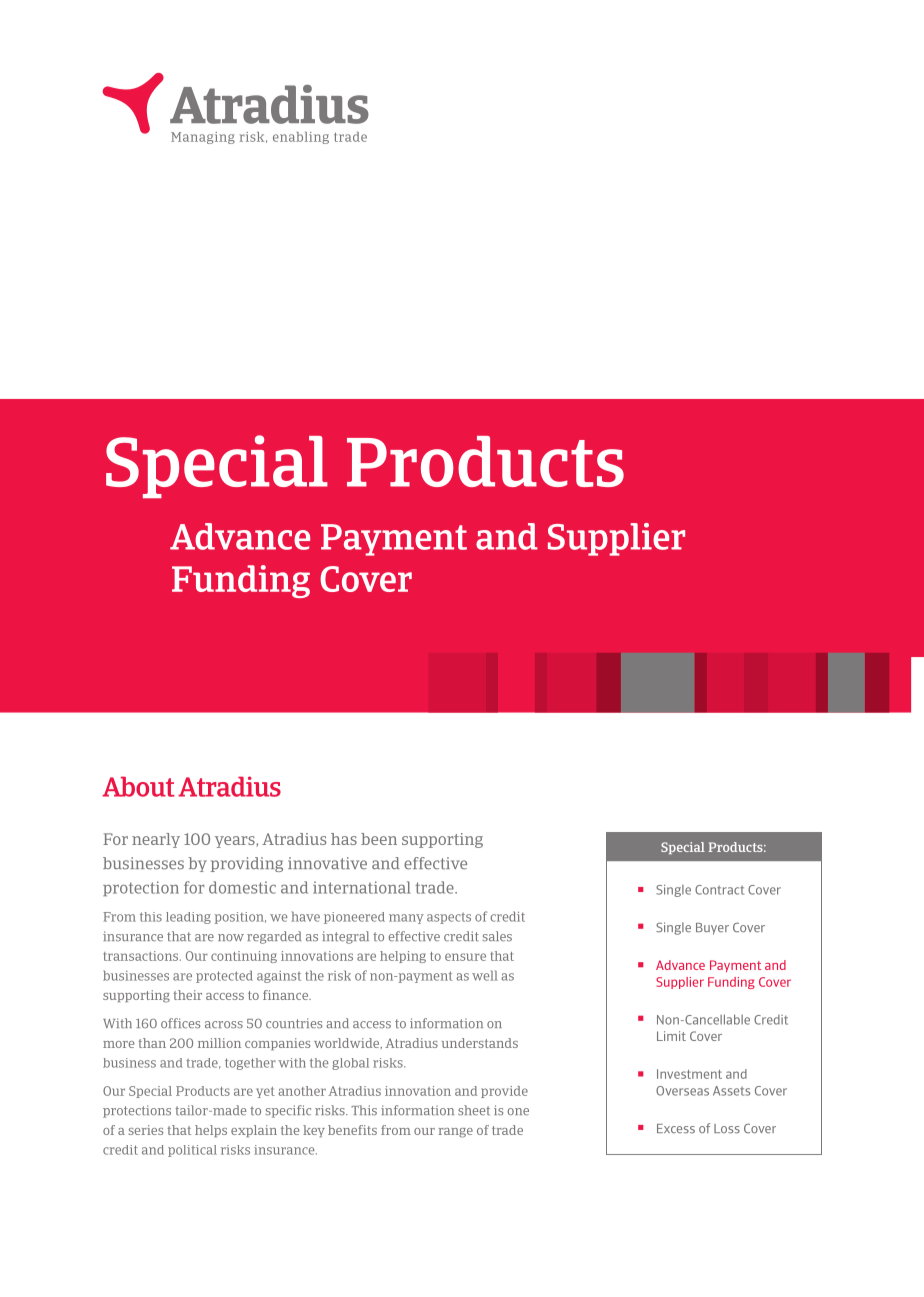 This screenshot has width=924, height=1297. I want to click on protected, so click(224, 976).
